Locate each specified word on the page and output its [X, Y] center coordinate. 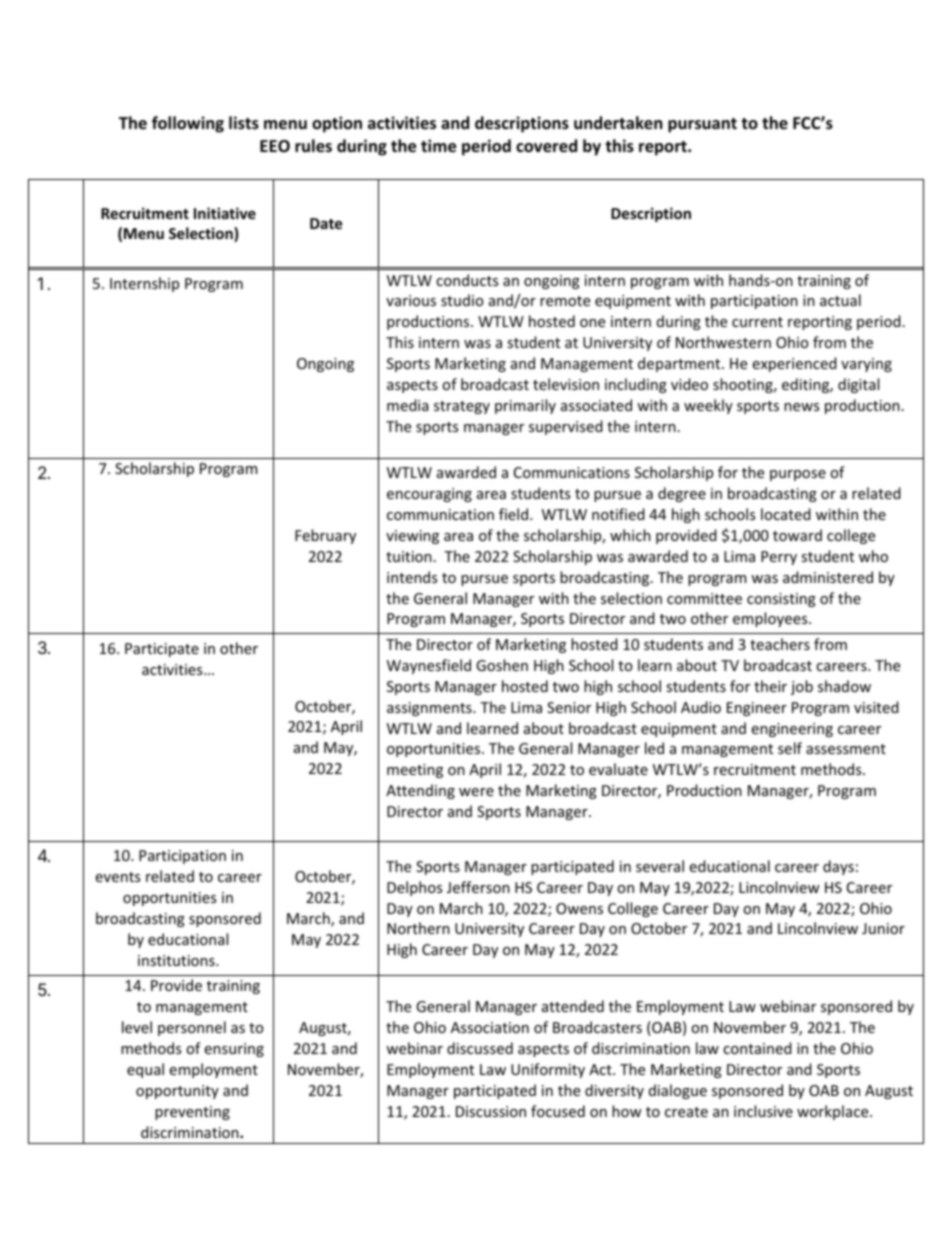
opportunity [177, 1092]
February [325, 536]
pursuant [702, 125]
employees [771, 619]
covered [546, 146]
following [188, 124]
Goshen [502, 665]
